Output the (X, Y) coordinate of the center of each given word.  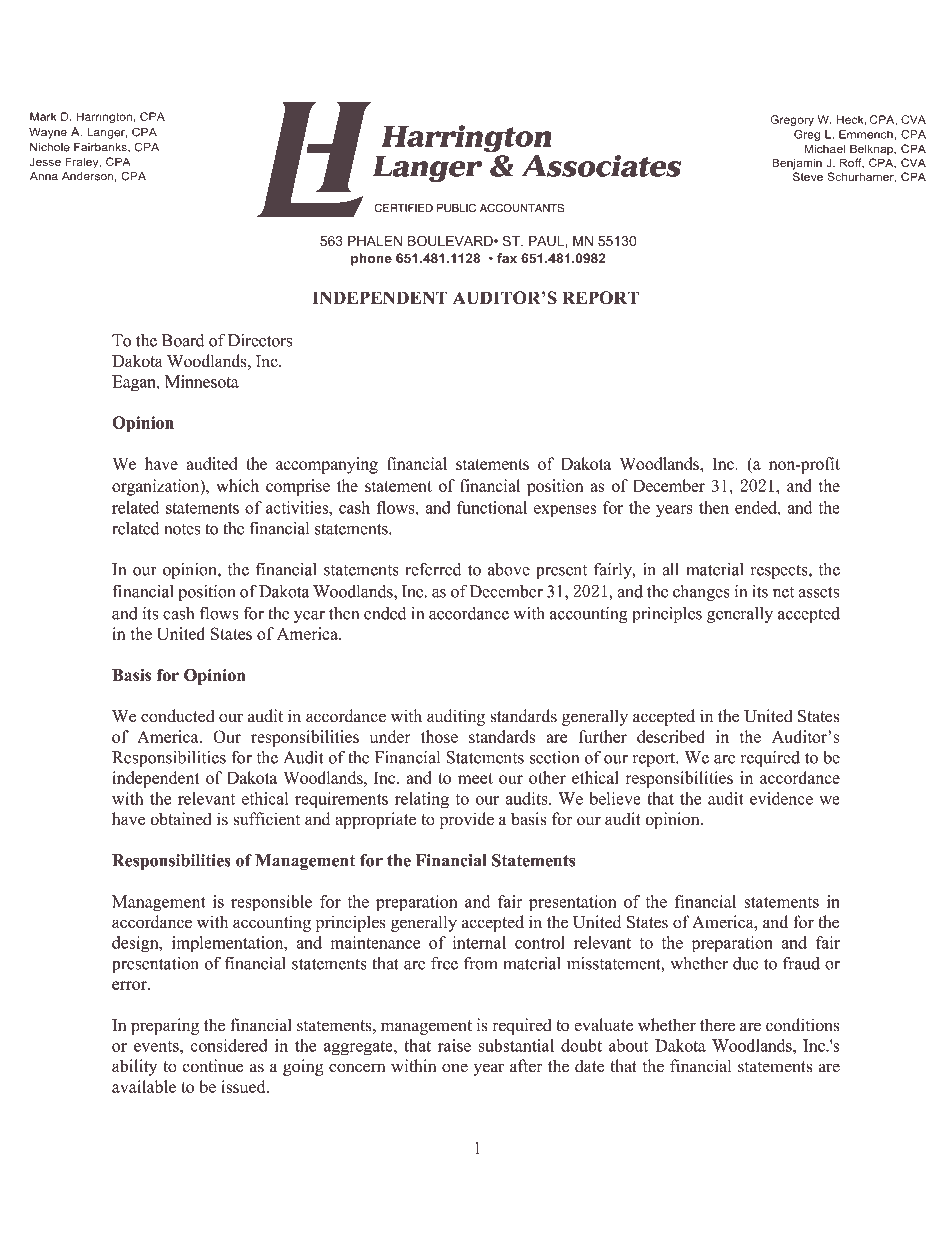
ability (134, 1067)
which (237, 485)
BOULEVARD (451, 241)
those (439, 736)
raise (454, 1045)
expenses (565, 511)
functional (492, 507)
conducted (178, 716)
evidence (781, 798)
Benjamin (797, 164)
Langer (107, 133)
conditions (803, 1025)
